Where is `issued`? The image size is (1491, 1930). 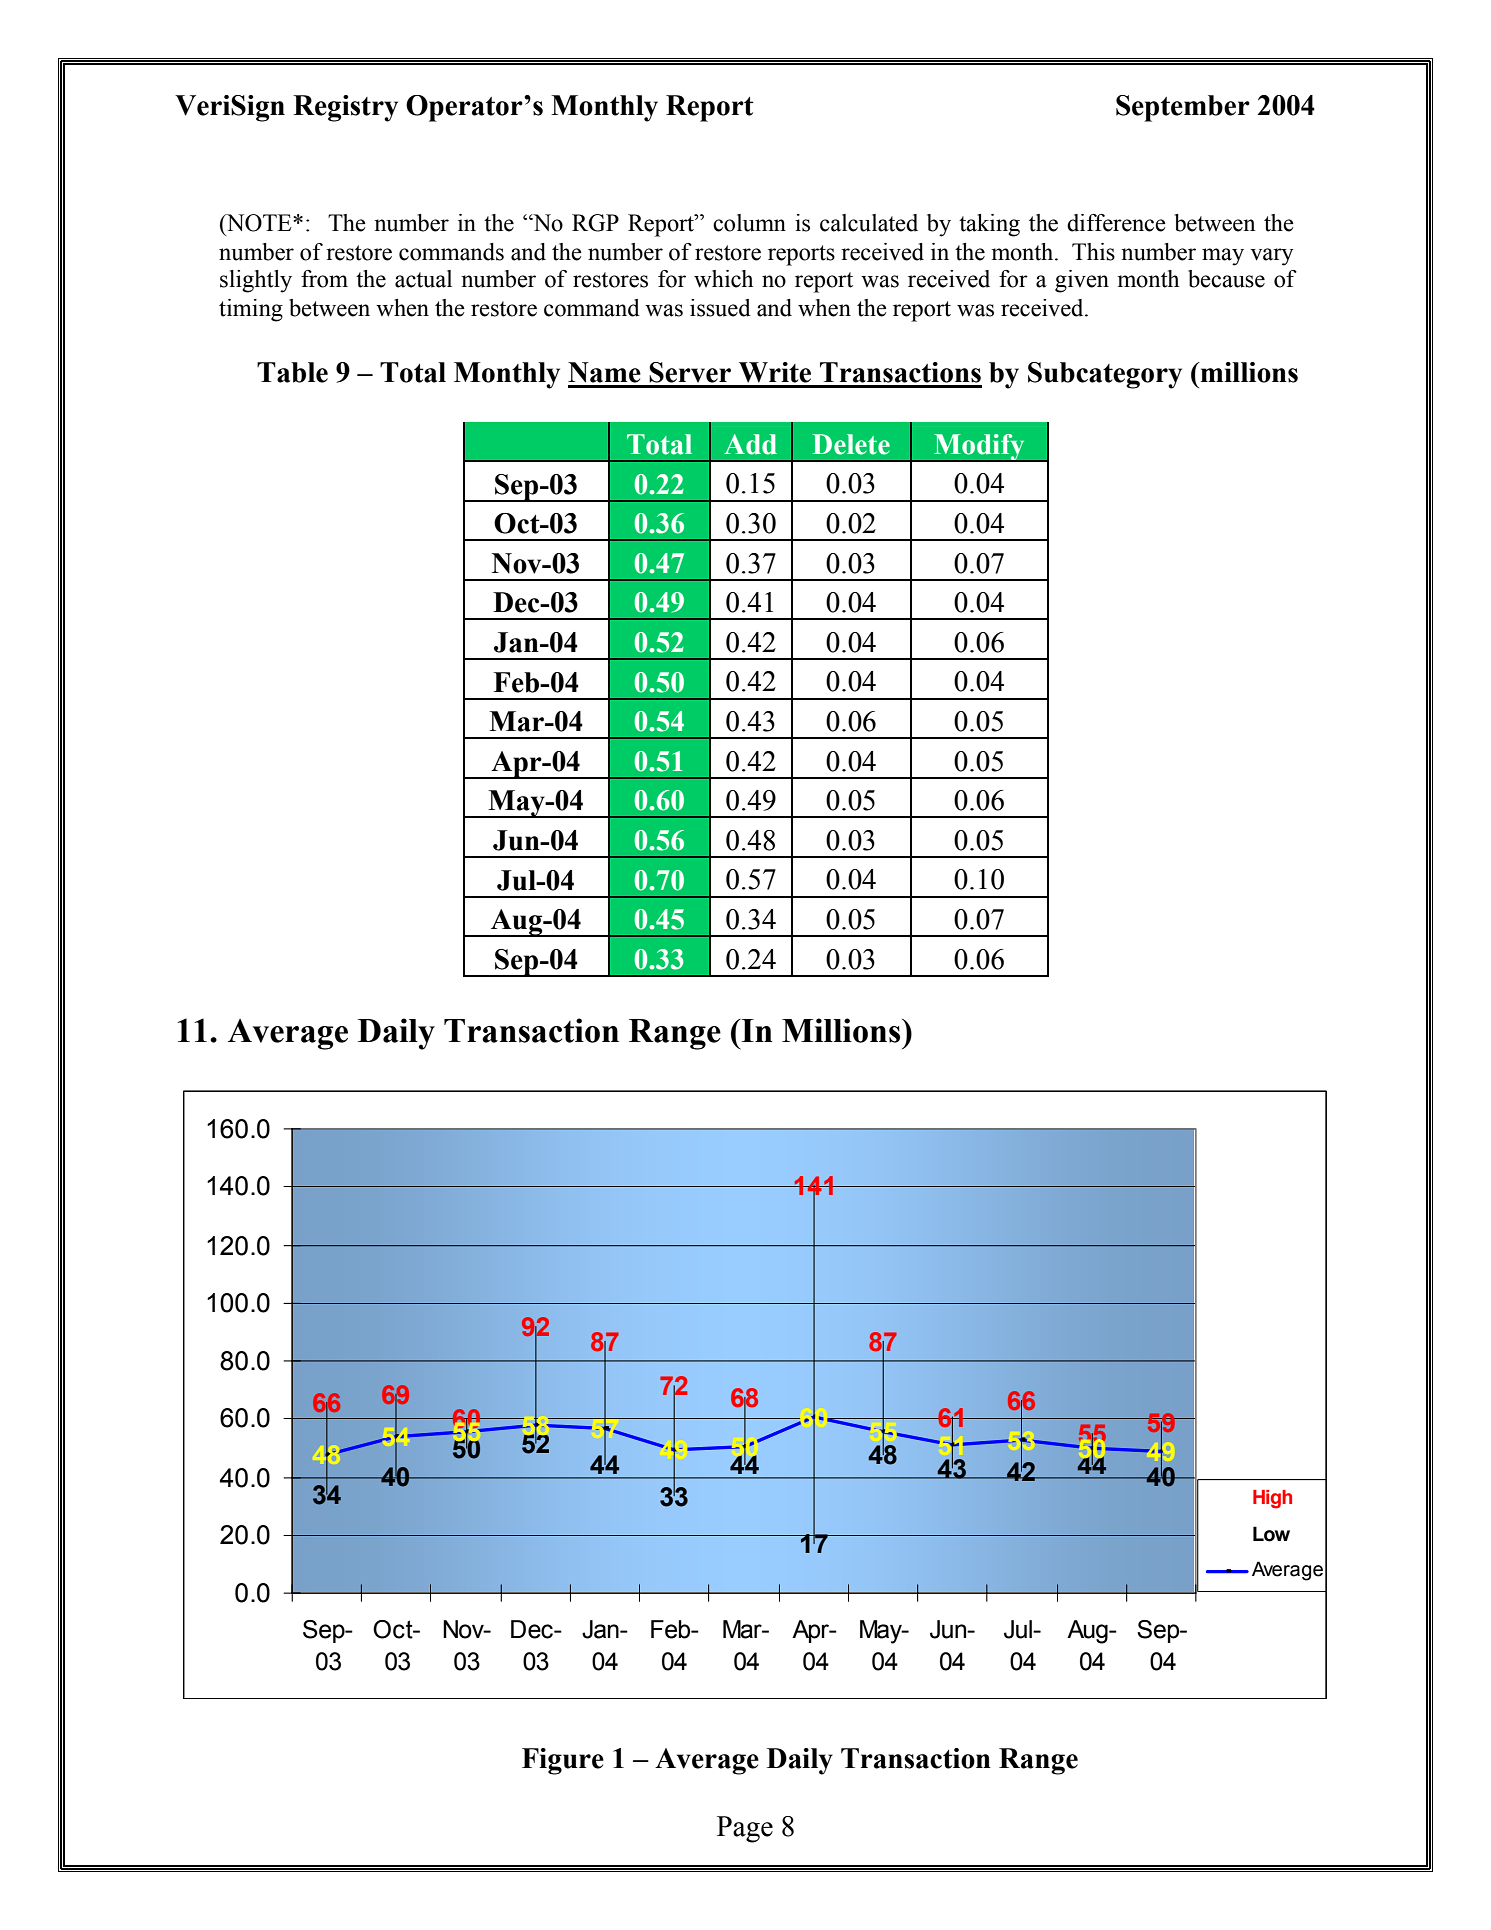
issued is located at coordinates (720, 308).
